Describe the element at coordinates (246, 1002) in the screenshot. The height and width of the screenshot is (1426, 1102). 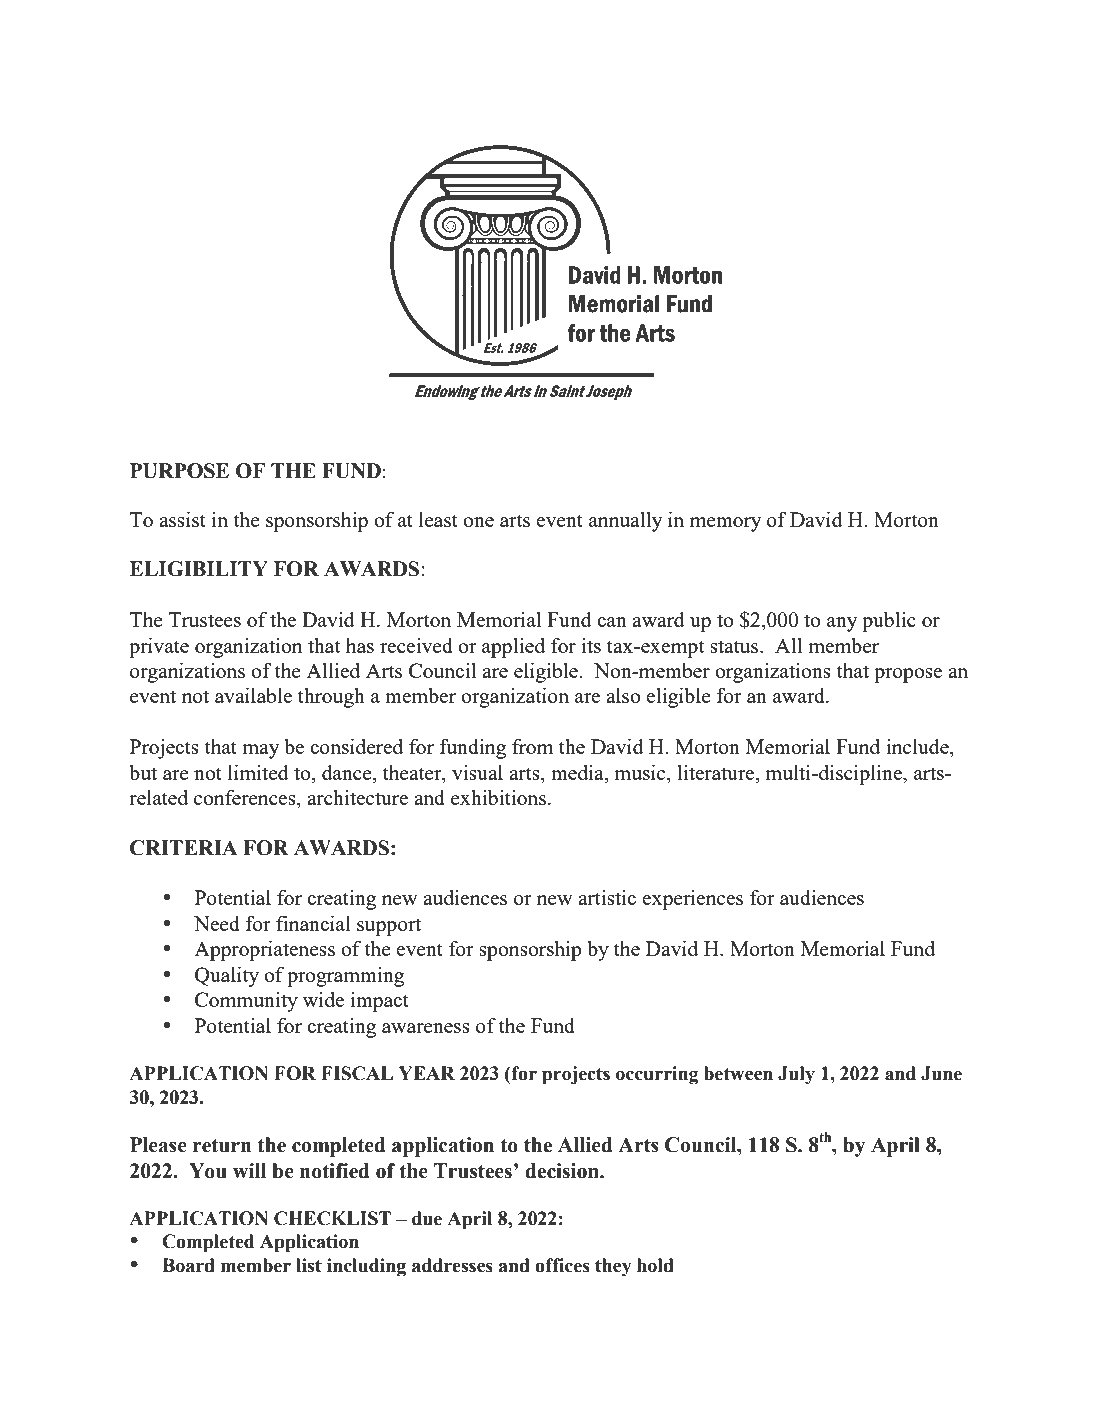
I see `Community` at that location.
